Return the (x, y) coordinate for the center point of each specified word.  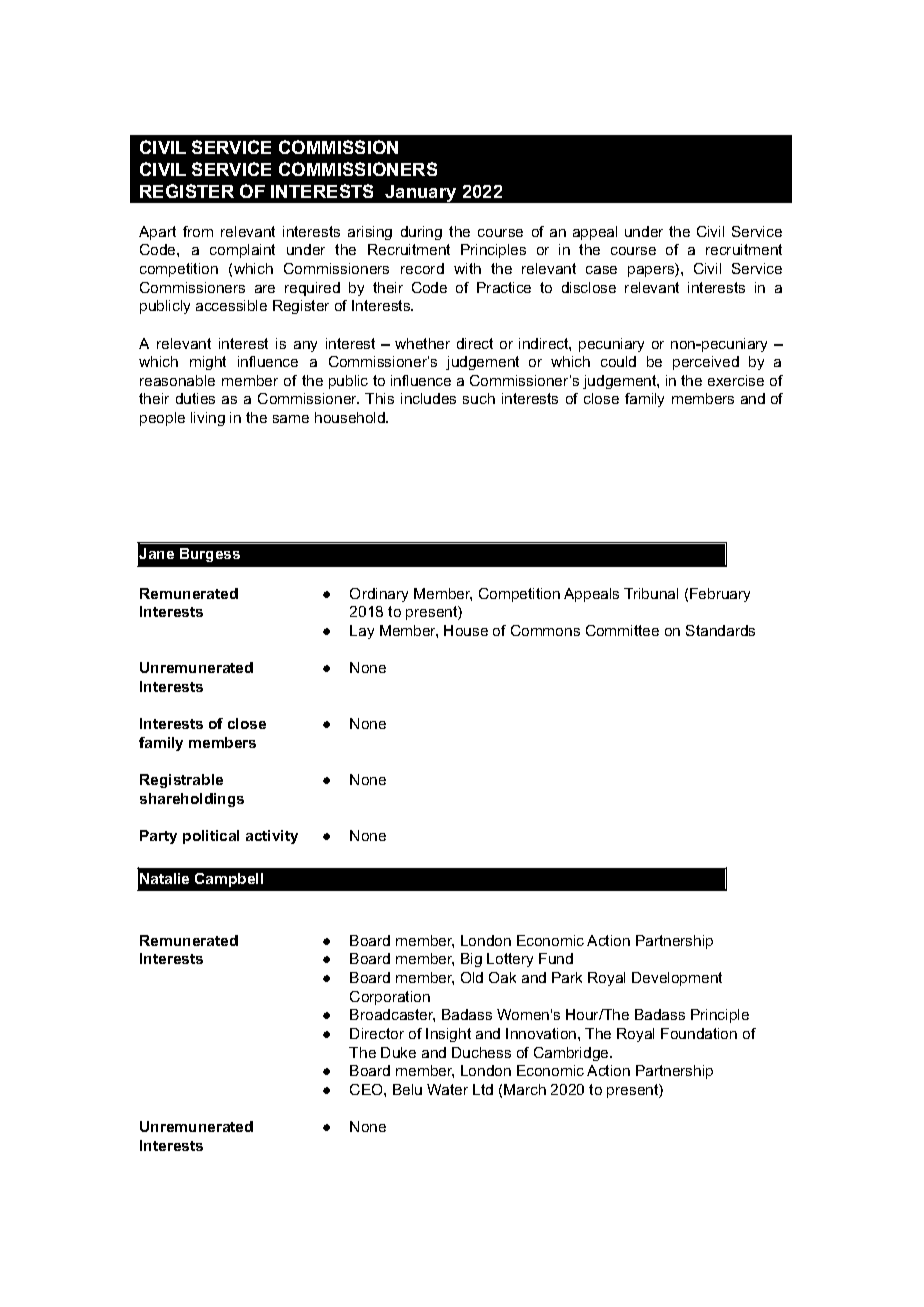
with (467, 268)
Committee (622, 630)
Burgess (210, 555)
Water (447, 1089)
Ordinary (379, 595)
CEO (367, 1089)
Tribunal (651, 593)
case (601, 270)
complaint (242, 251)
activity (272, 837)
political (211, 837)
